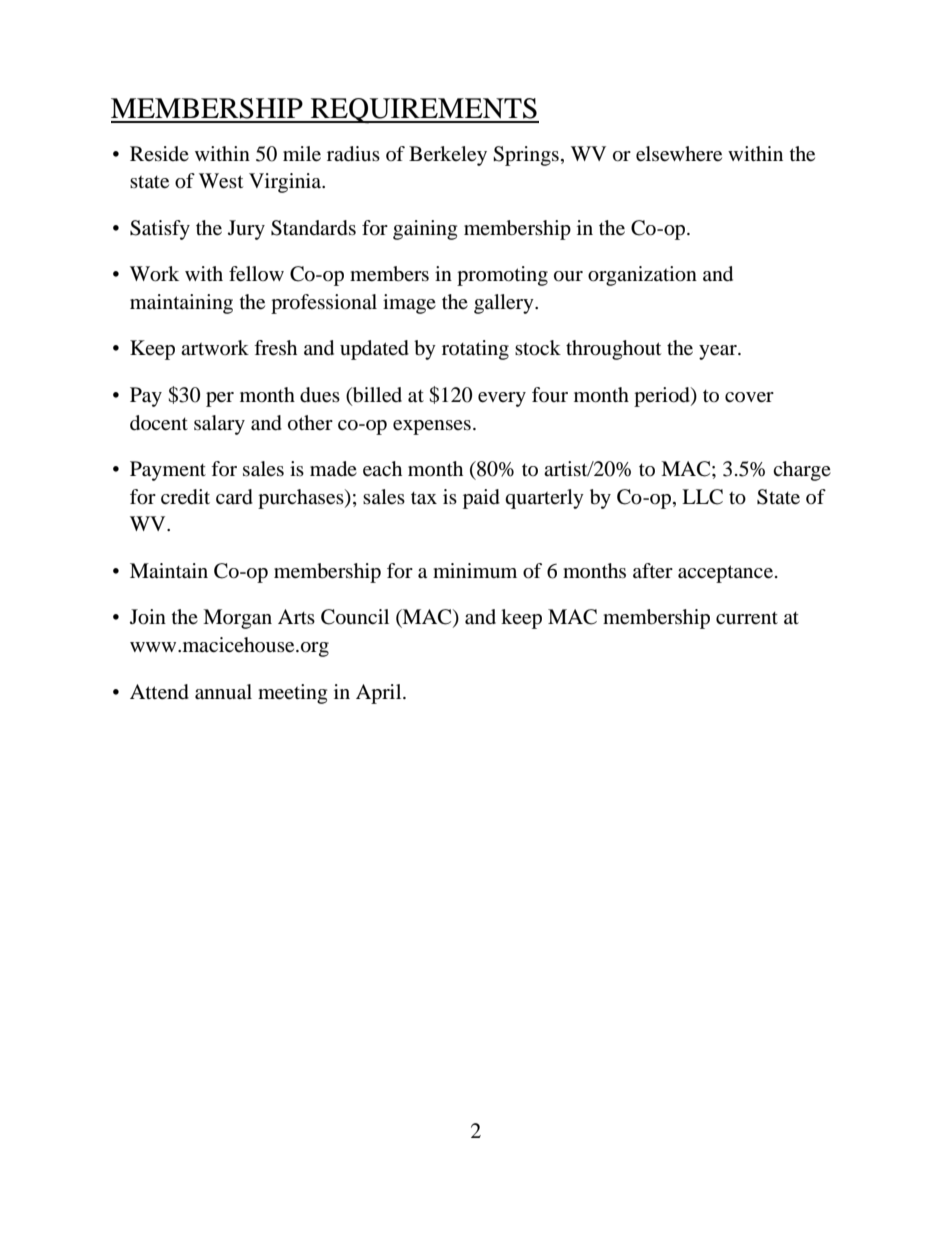 This page has width=952, height=1233. Describe the element at coordinates (219, 425) in the page. I see `salary` at that location.
